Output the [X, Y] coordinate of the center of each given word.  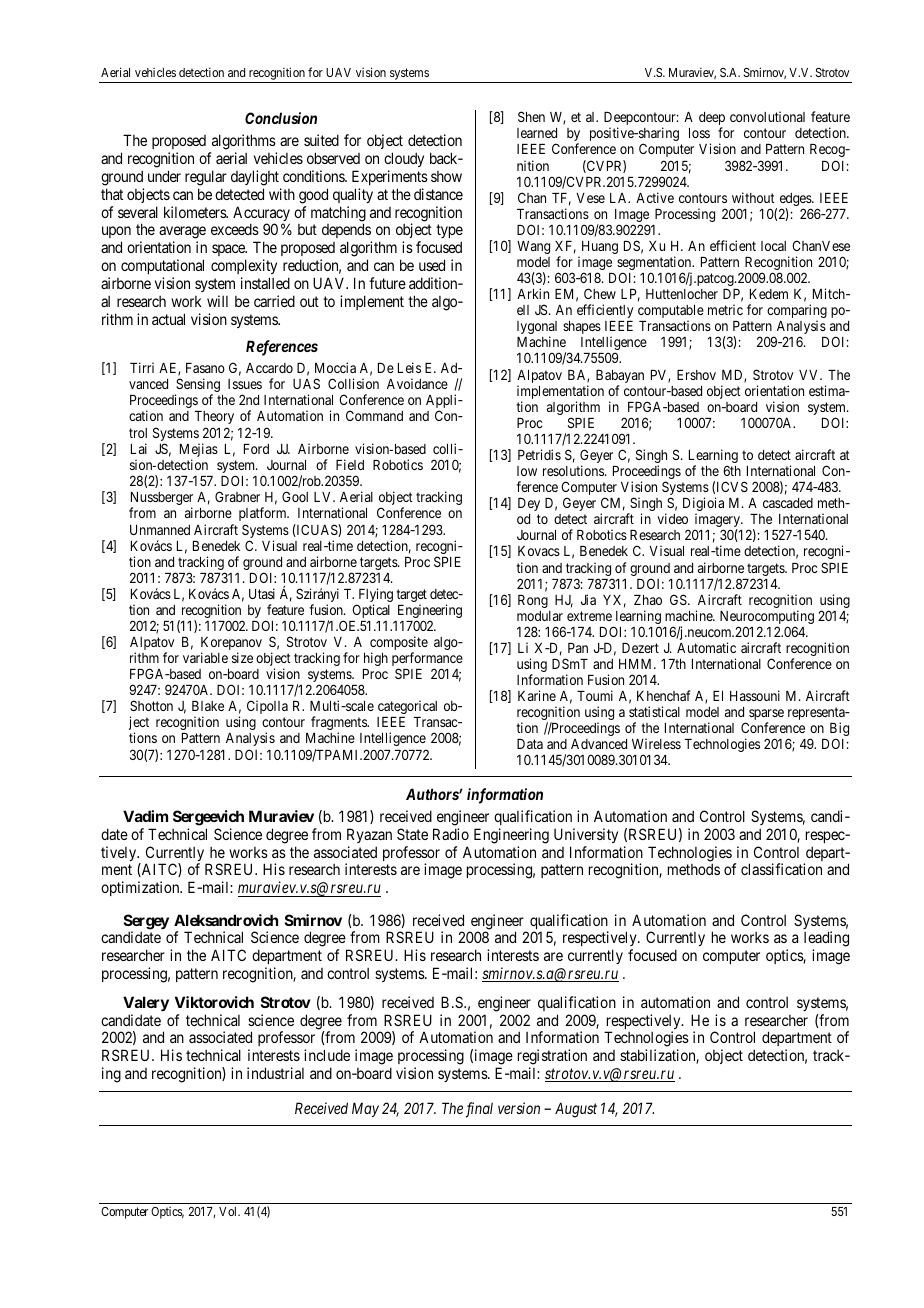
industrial [275, 1073]
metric [725, 309]
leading [826, 940]
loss [699, 133]
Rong [533, 601]
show [446, 176]
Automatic [706, 647]
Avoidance [417, 383]
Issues [245, 384]
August [576, 1110]
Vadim [145, 816]
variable [205, 657]
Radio [451, 834]
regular [206, 178]
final [479, 1110]
